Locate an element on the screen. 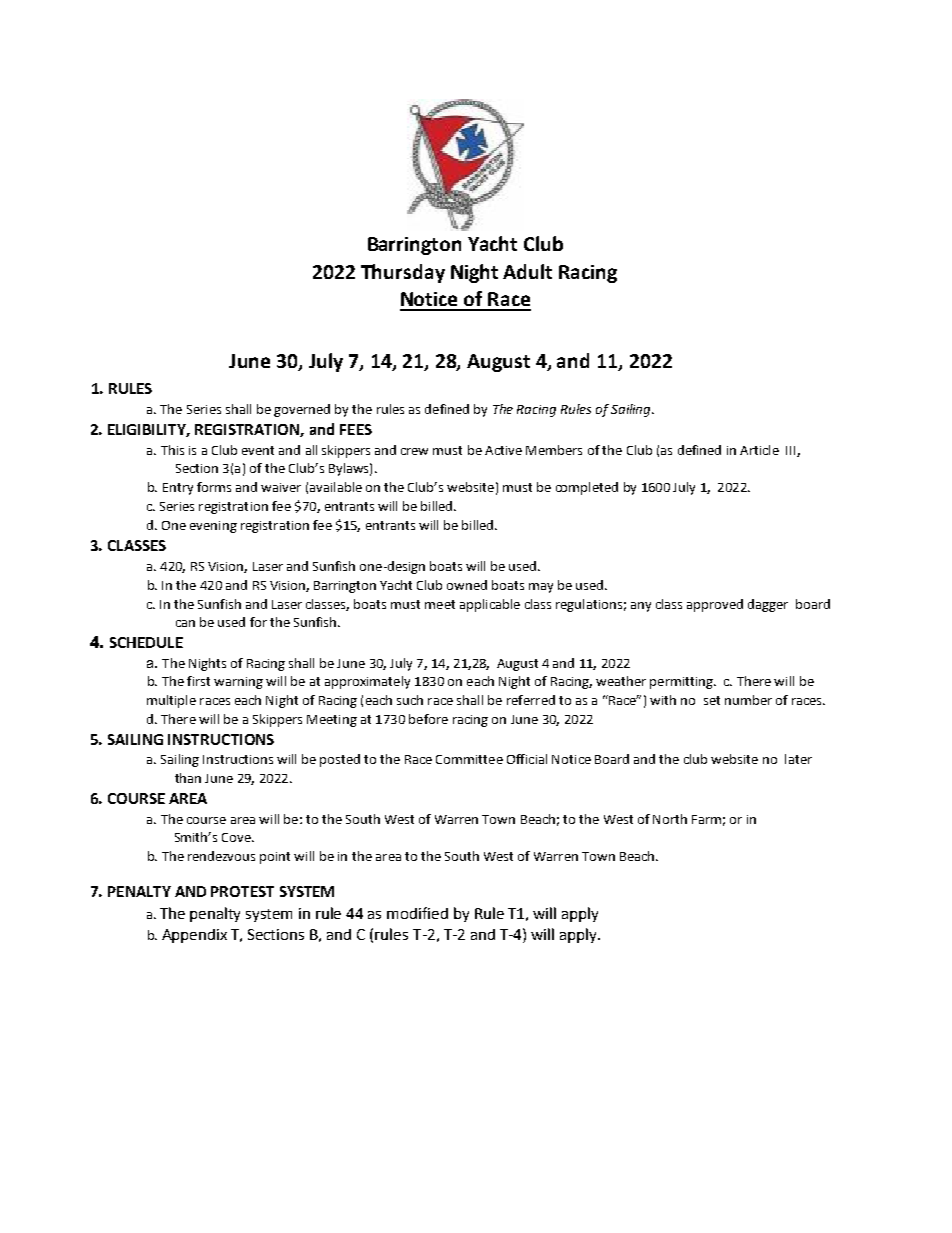  Article is located at coordinates (759, 450).
